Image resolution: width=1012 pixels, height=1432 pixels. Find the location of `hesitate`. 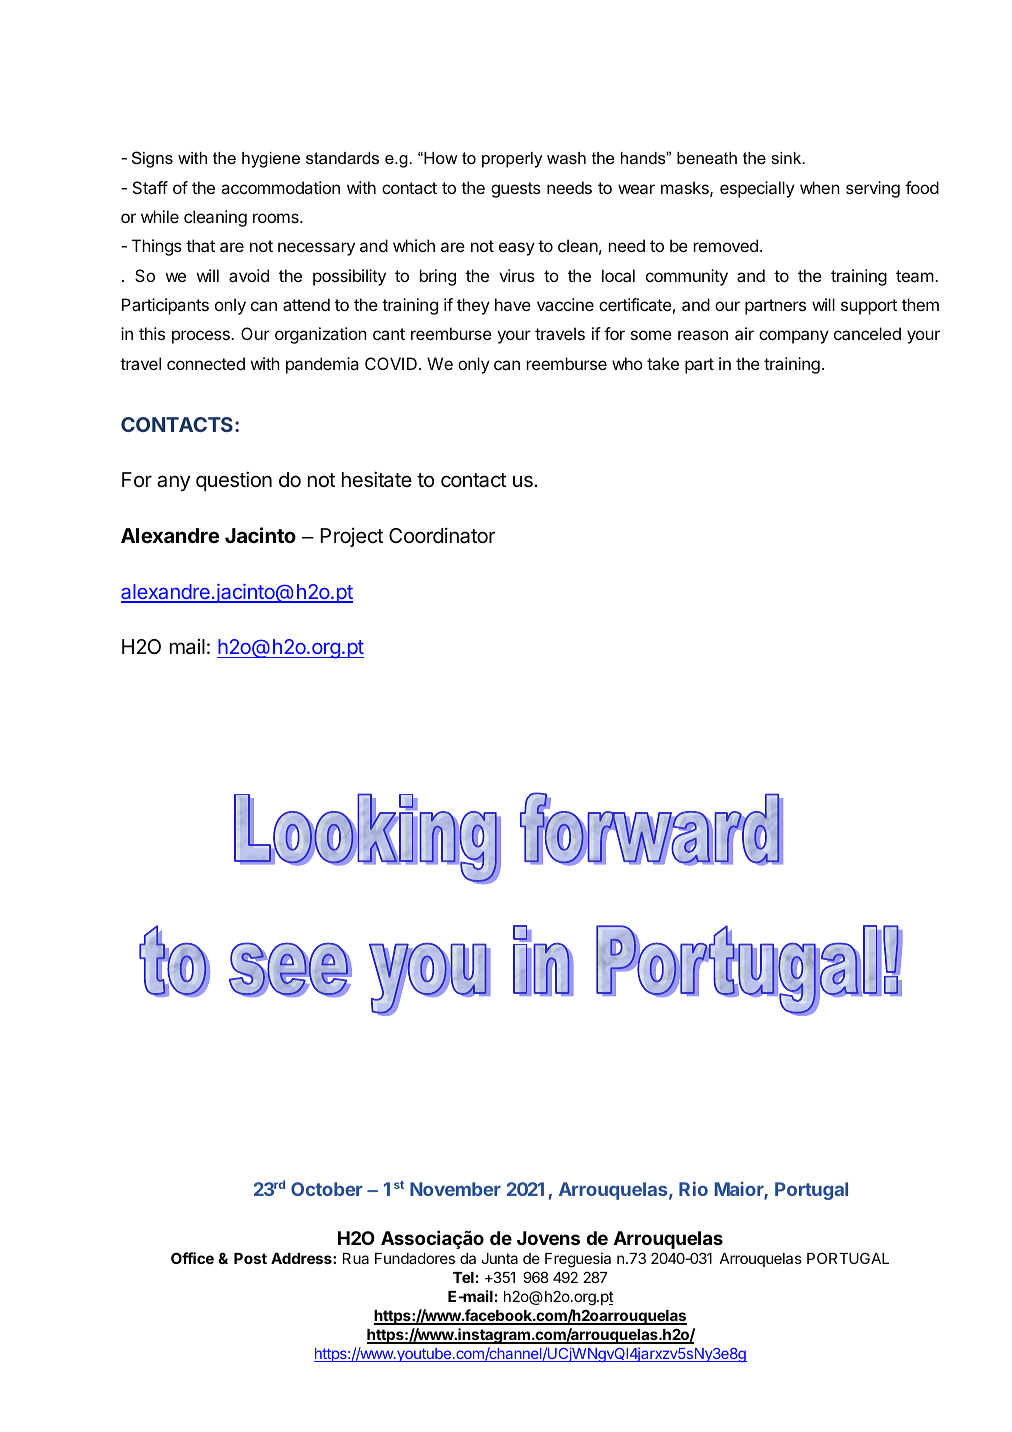

hesitate is located at coordinates (377, 479).
